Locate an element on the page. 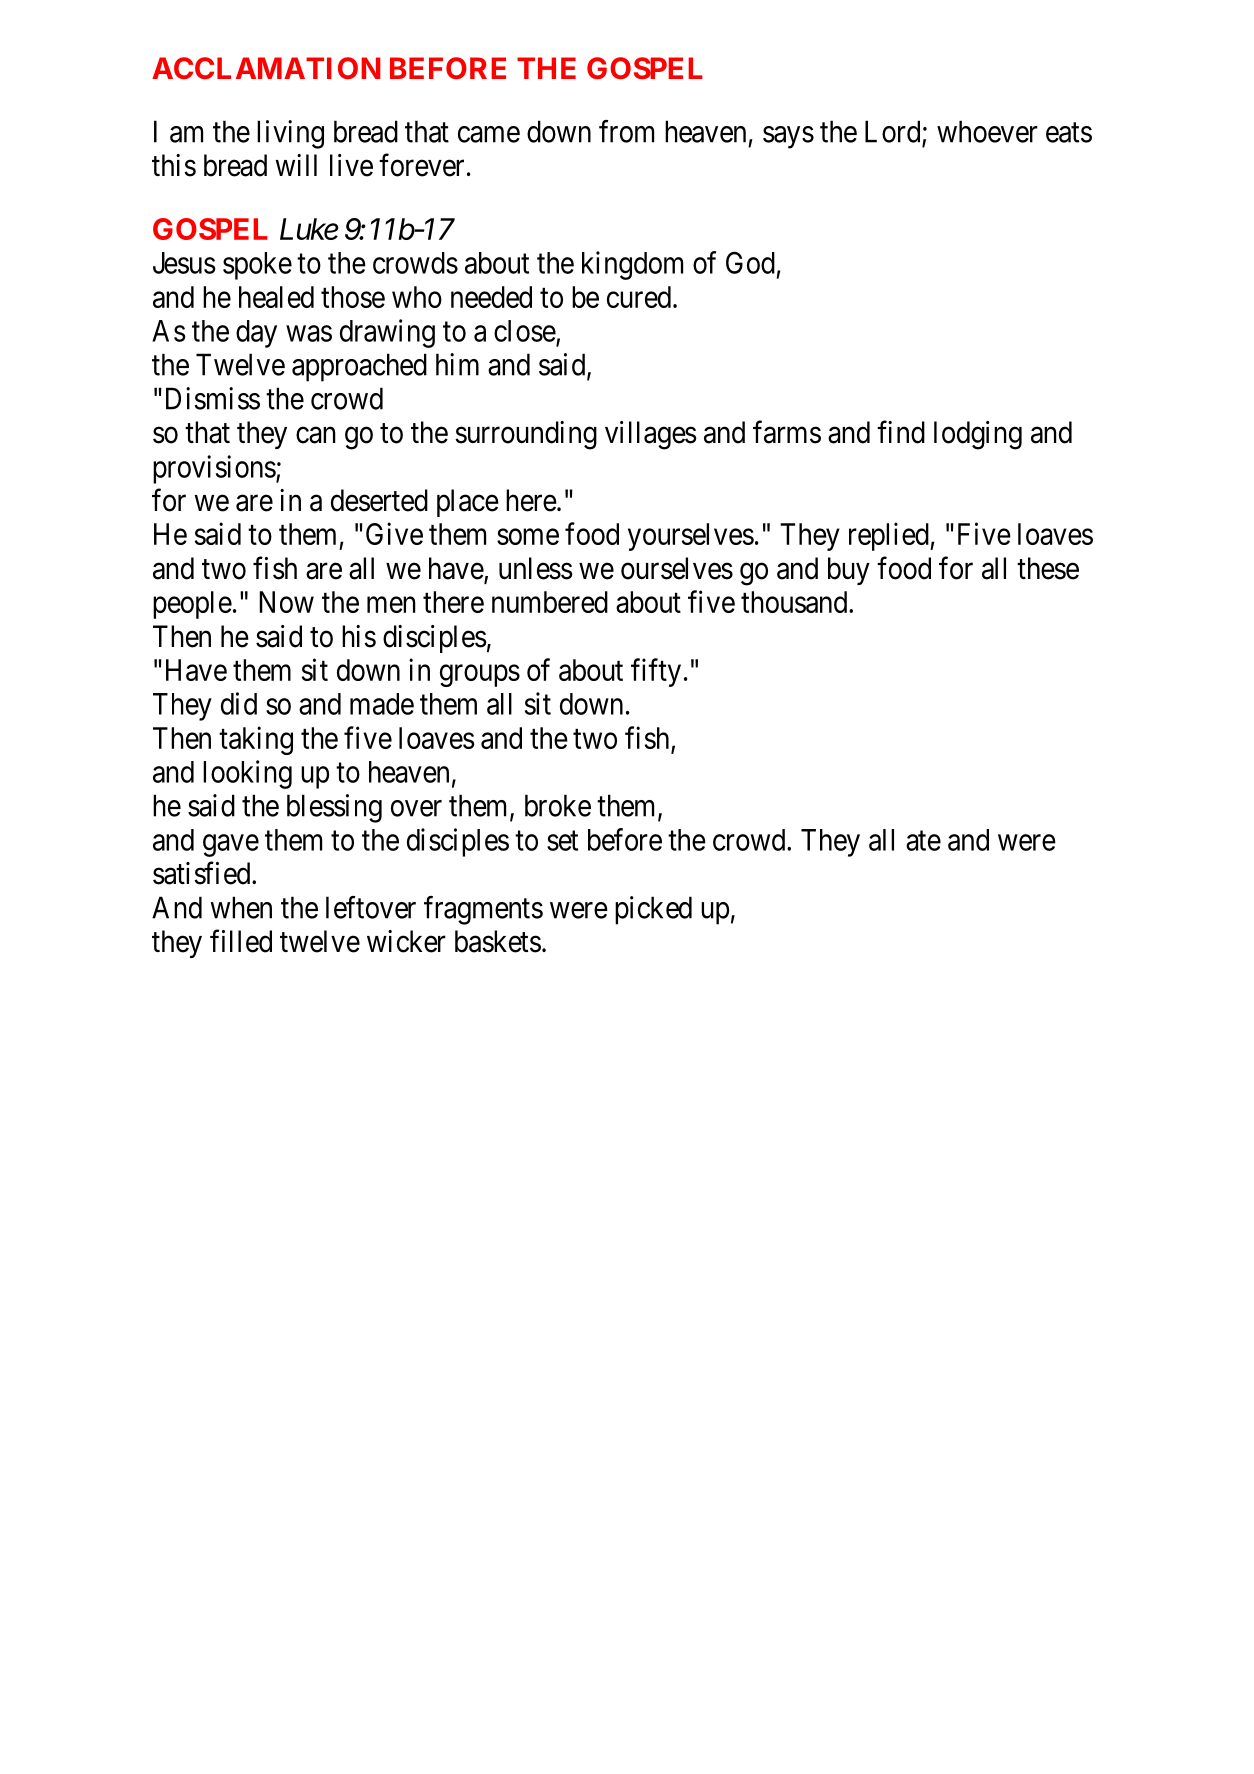 This image has width=1254, height=1774. from is located at coordinates (626, 131).
